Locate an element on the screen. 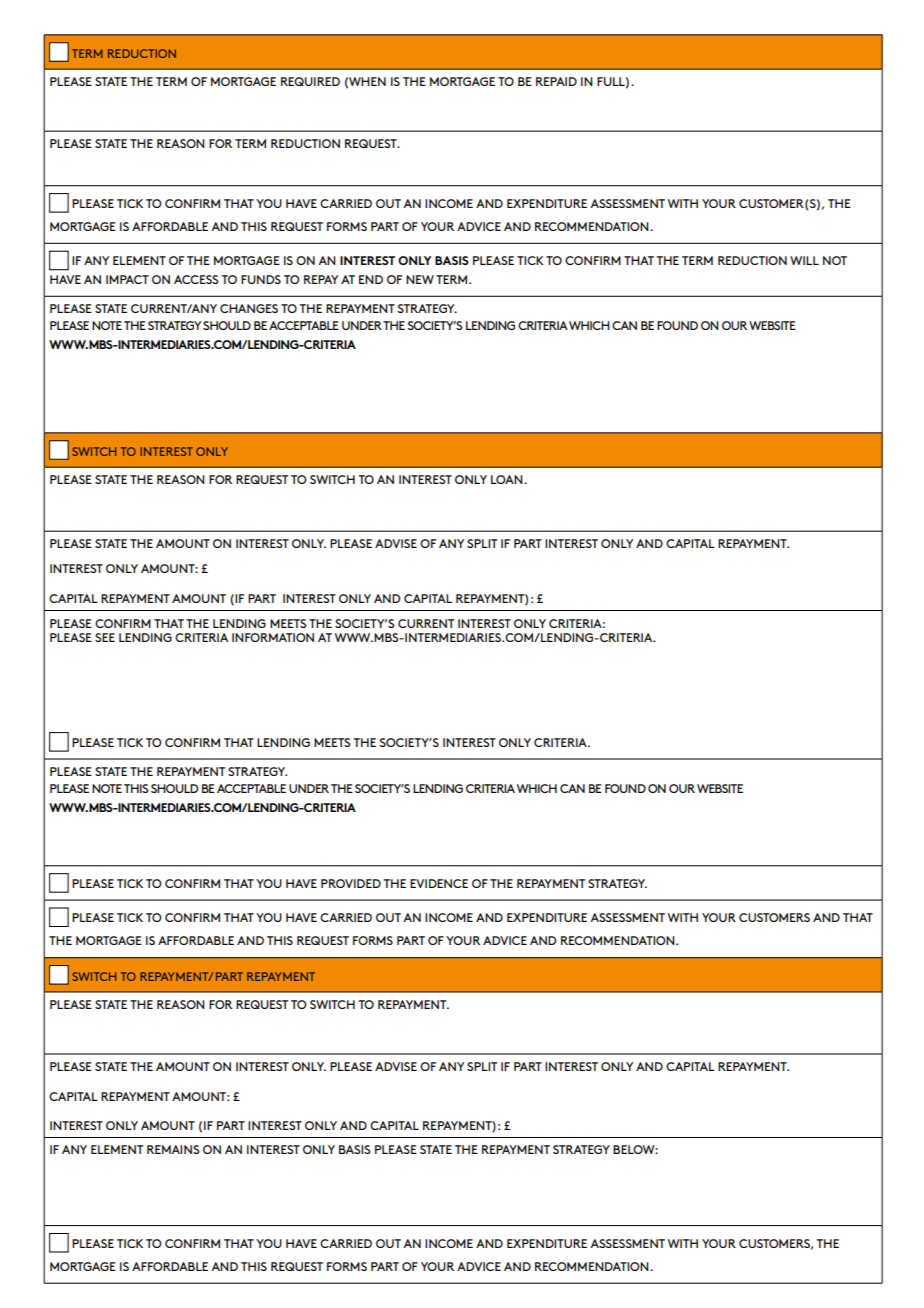  REMAINS is located at coordinates (173, 1149).
